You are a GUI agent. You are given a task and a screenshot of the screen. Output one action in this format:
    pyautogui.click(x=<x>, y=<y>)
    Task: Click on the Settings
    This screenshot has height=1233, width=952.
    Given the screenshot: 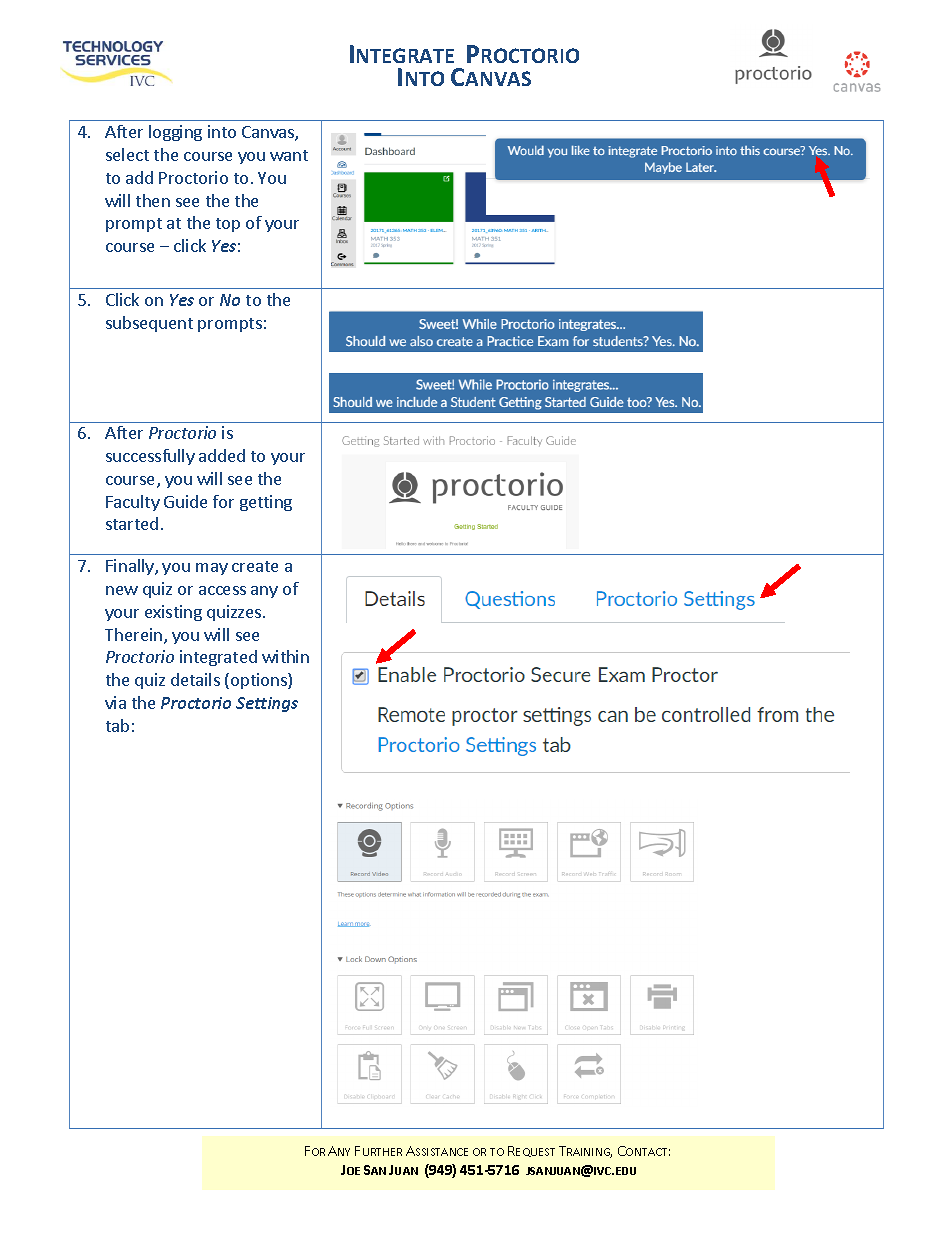 What is the action you would take?
    pyautogui.click(x=267, y=704)
